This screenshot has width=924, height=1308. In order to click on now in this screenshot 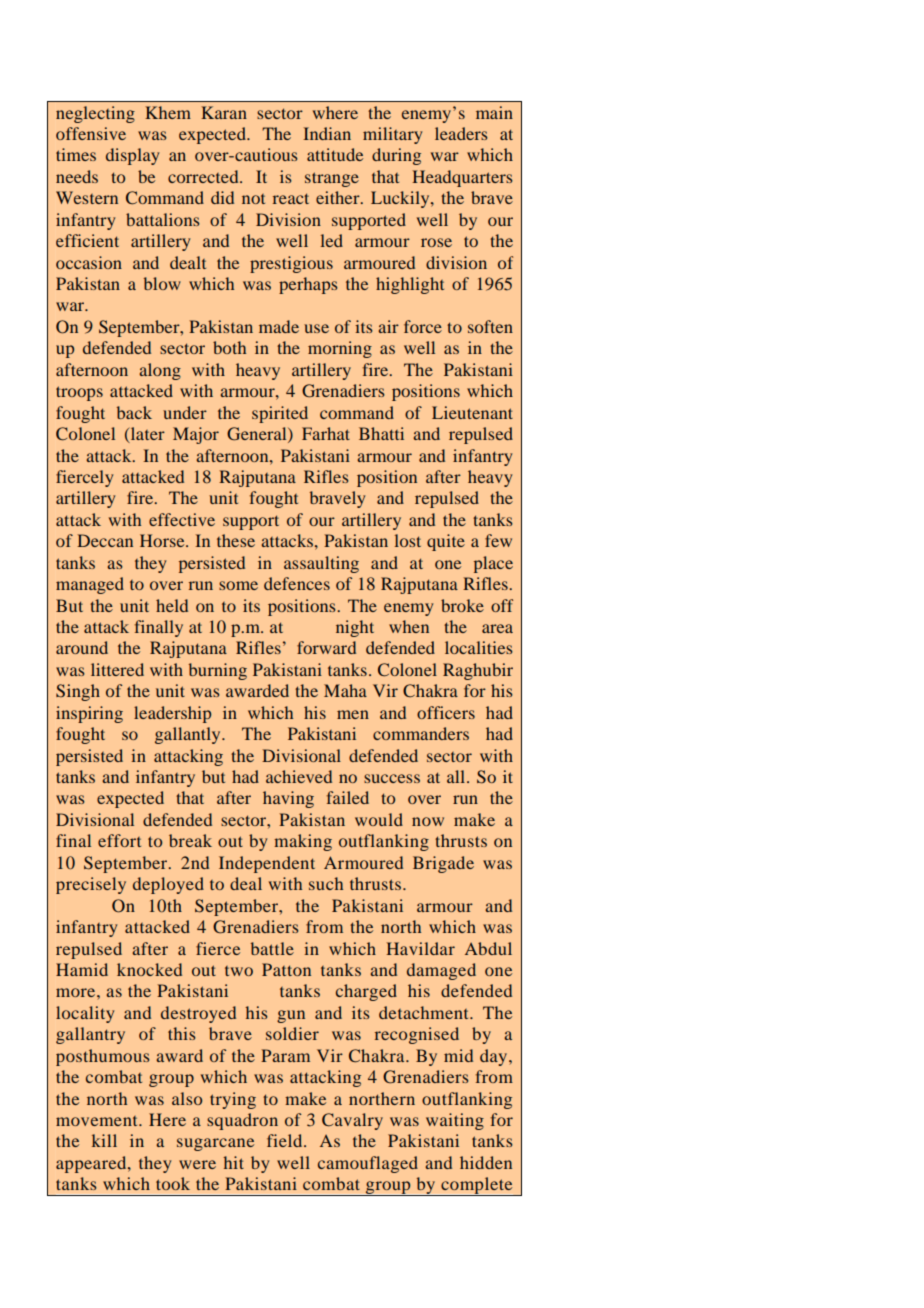, I will do `click(428, 821)`.
